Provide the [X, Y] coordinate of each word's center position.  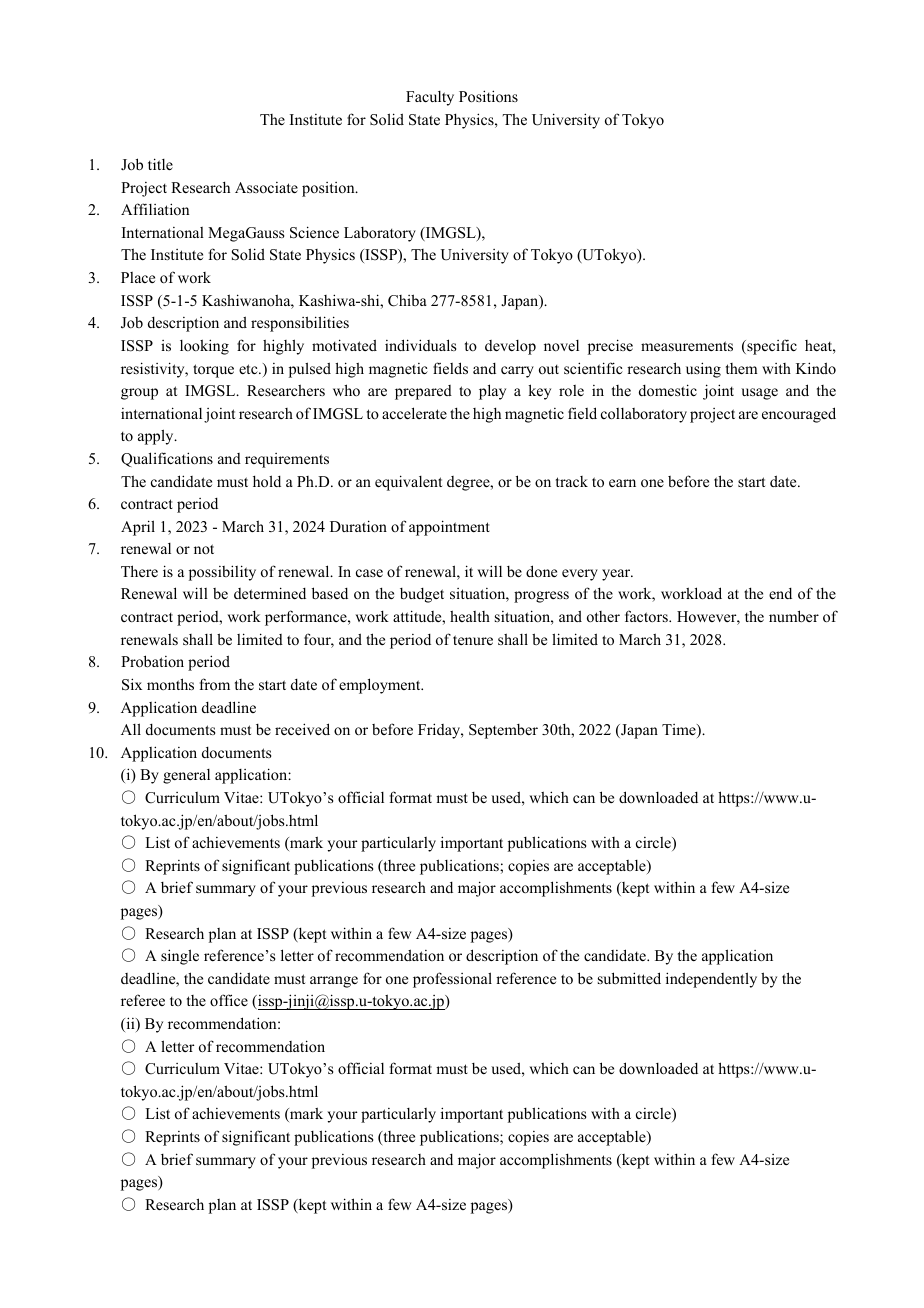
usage [759, 394]
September [503, 731]
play [492, 392]
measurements [687, 346]
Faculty [430, 98]
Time [680, 731]
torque [213, 371]
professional [452, 980]
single [180, 957]
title [160, 164]
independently [711, 980]
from [215, 684]
